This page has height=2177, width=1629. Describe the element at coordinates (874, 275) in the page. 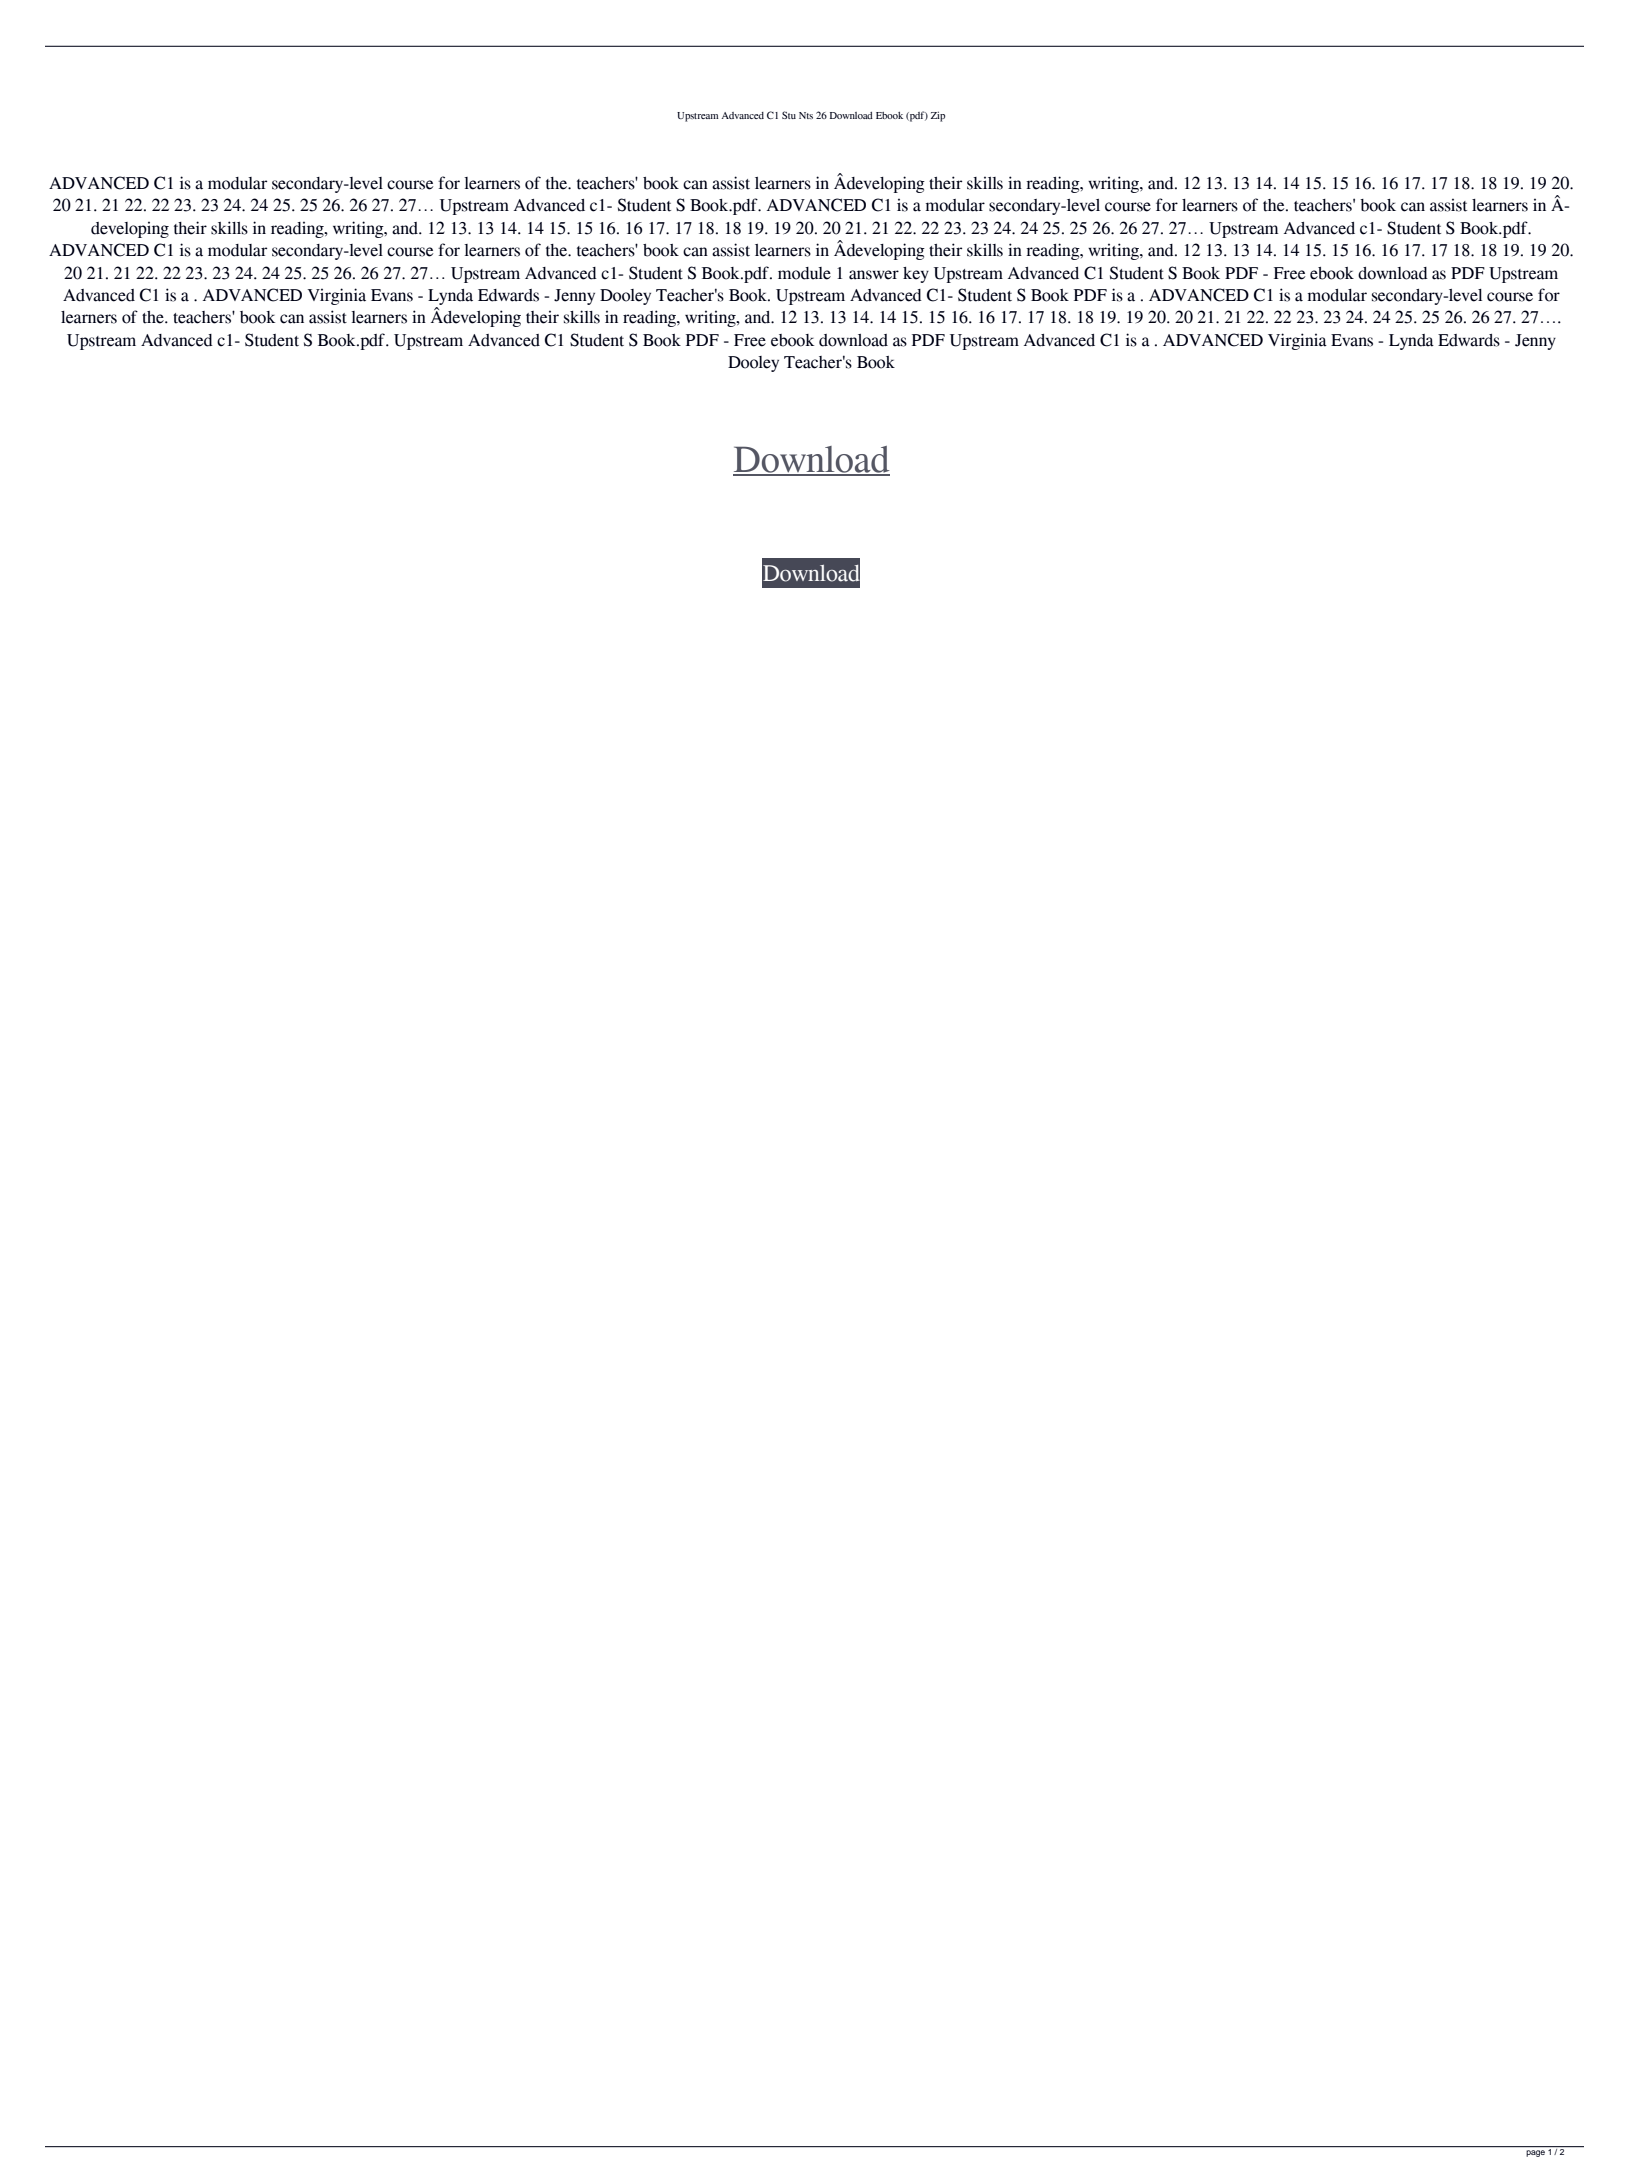

I see `answer` at that location.
